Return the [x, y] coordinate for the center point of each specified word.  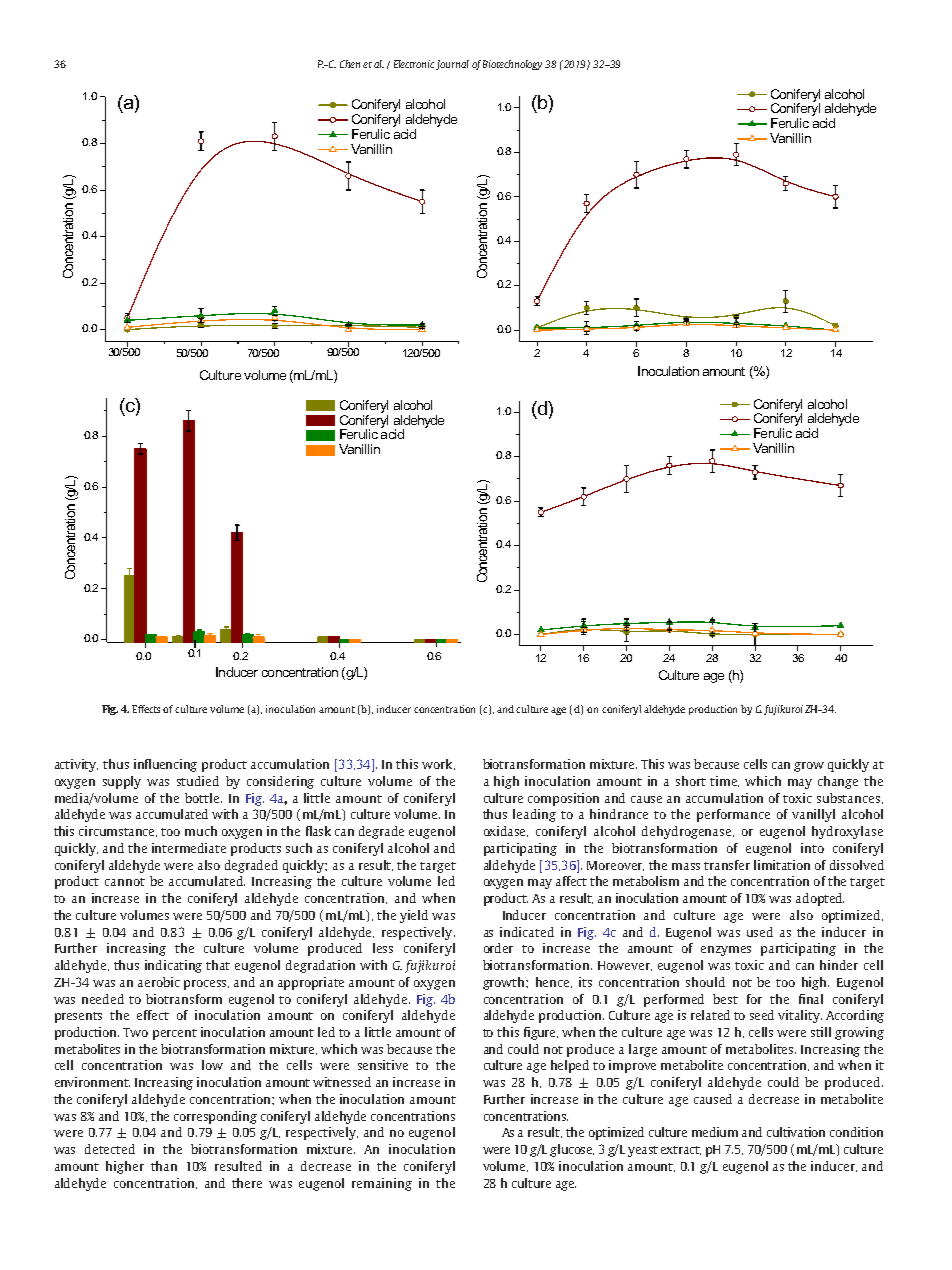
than [164, 1166]
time [724, 781]
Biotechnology [512, 65]
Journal [452, 65]
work [438, 764]
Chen [350, 64]
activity [76, 765]
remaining [382, 1184]
